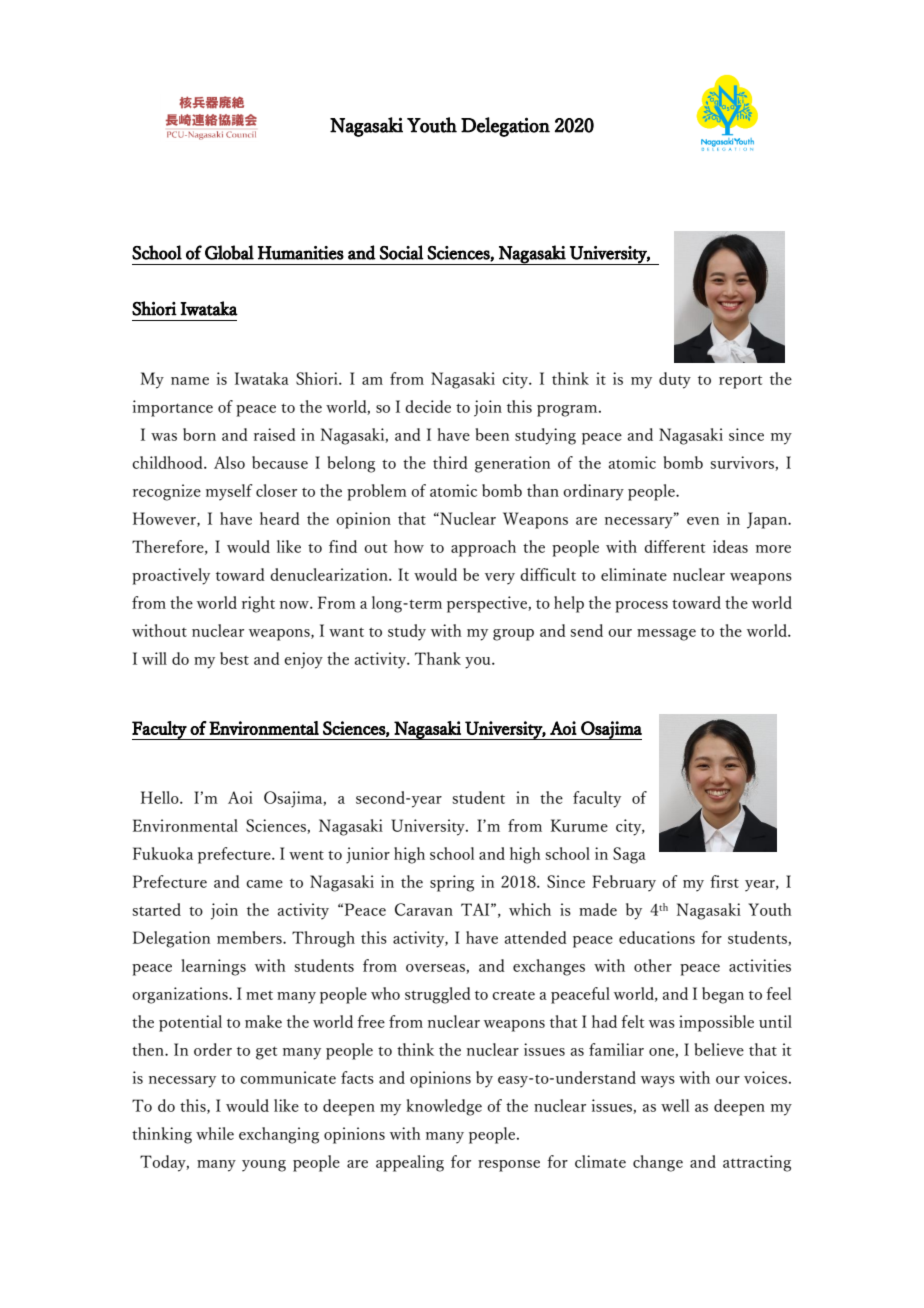 Image resolution: width=924 pixels, height=1308 pixels. What do you see at coordinates (215, 1133) in the screenshot?
I see `while` at bounding box center [215, 1133].
